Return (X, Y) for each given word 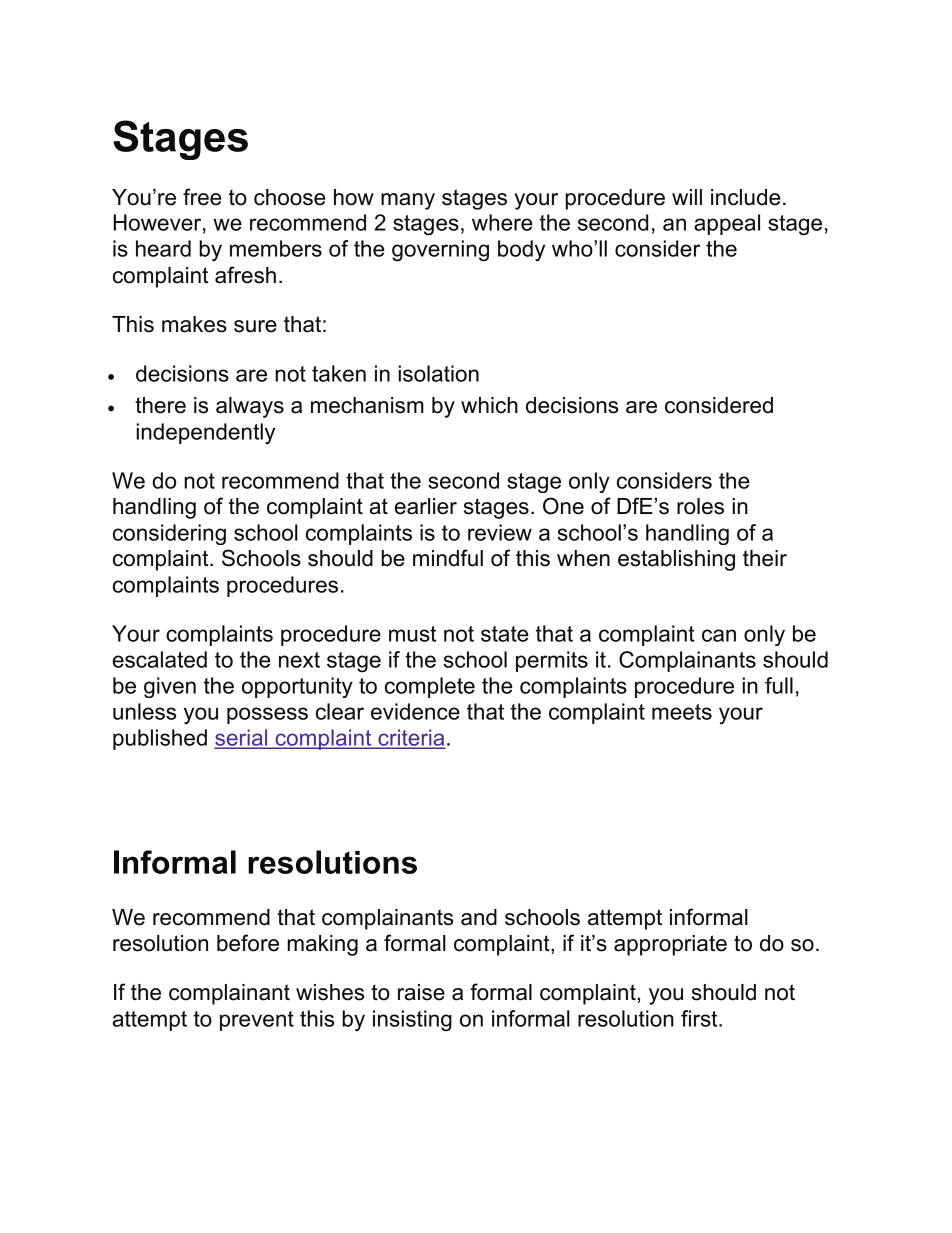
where (502, 222)
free (202, 197)
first (700, 1018)
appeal (727, 224)
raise (421, 992)
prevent (257, 1021)
